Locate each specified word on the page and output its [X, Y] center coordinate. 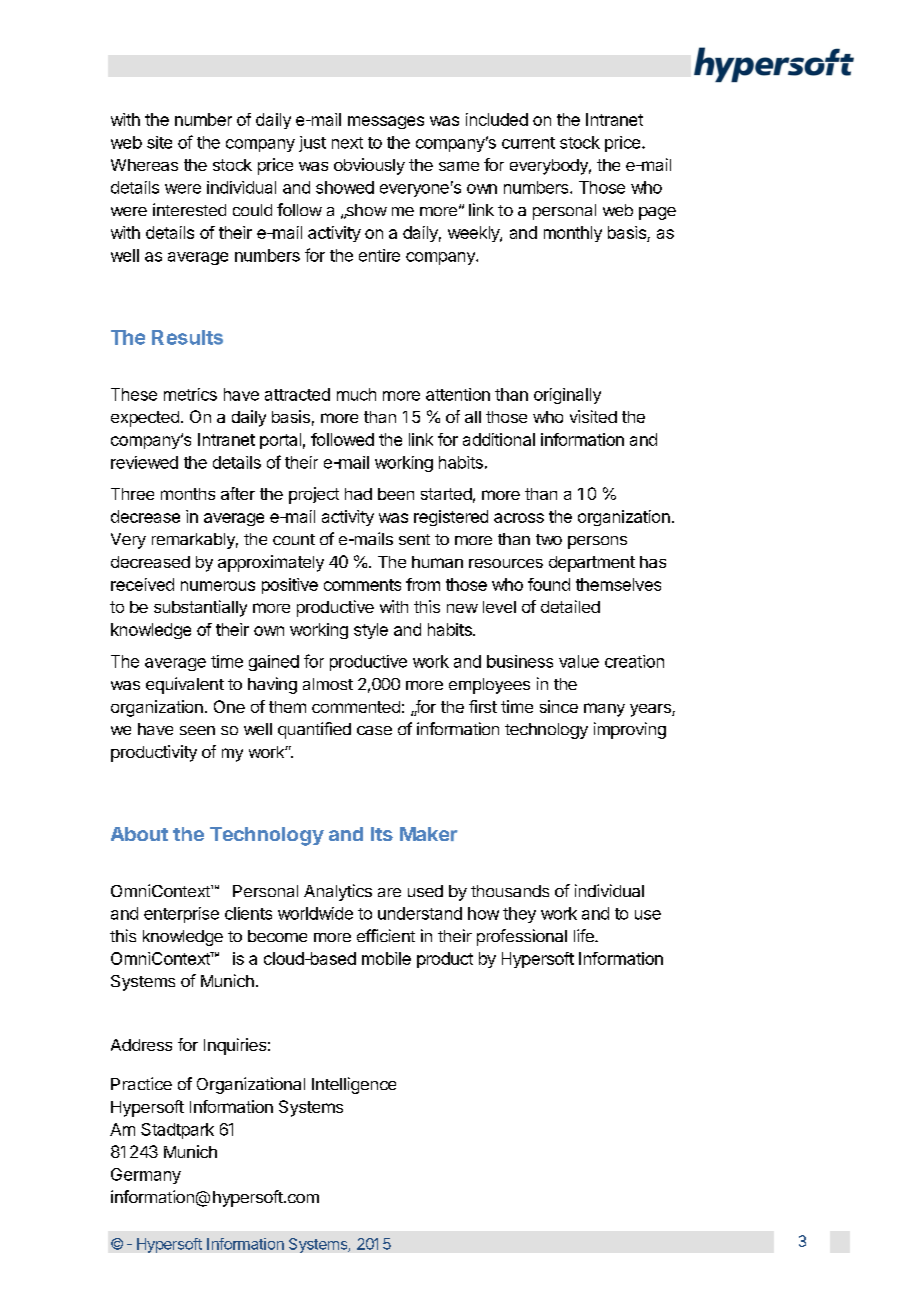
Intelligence [354, 1085]
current [528, 143]
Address [141, 1045]
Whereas [144, 165]
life [585, 935]
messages [386, 122]
